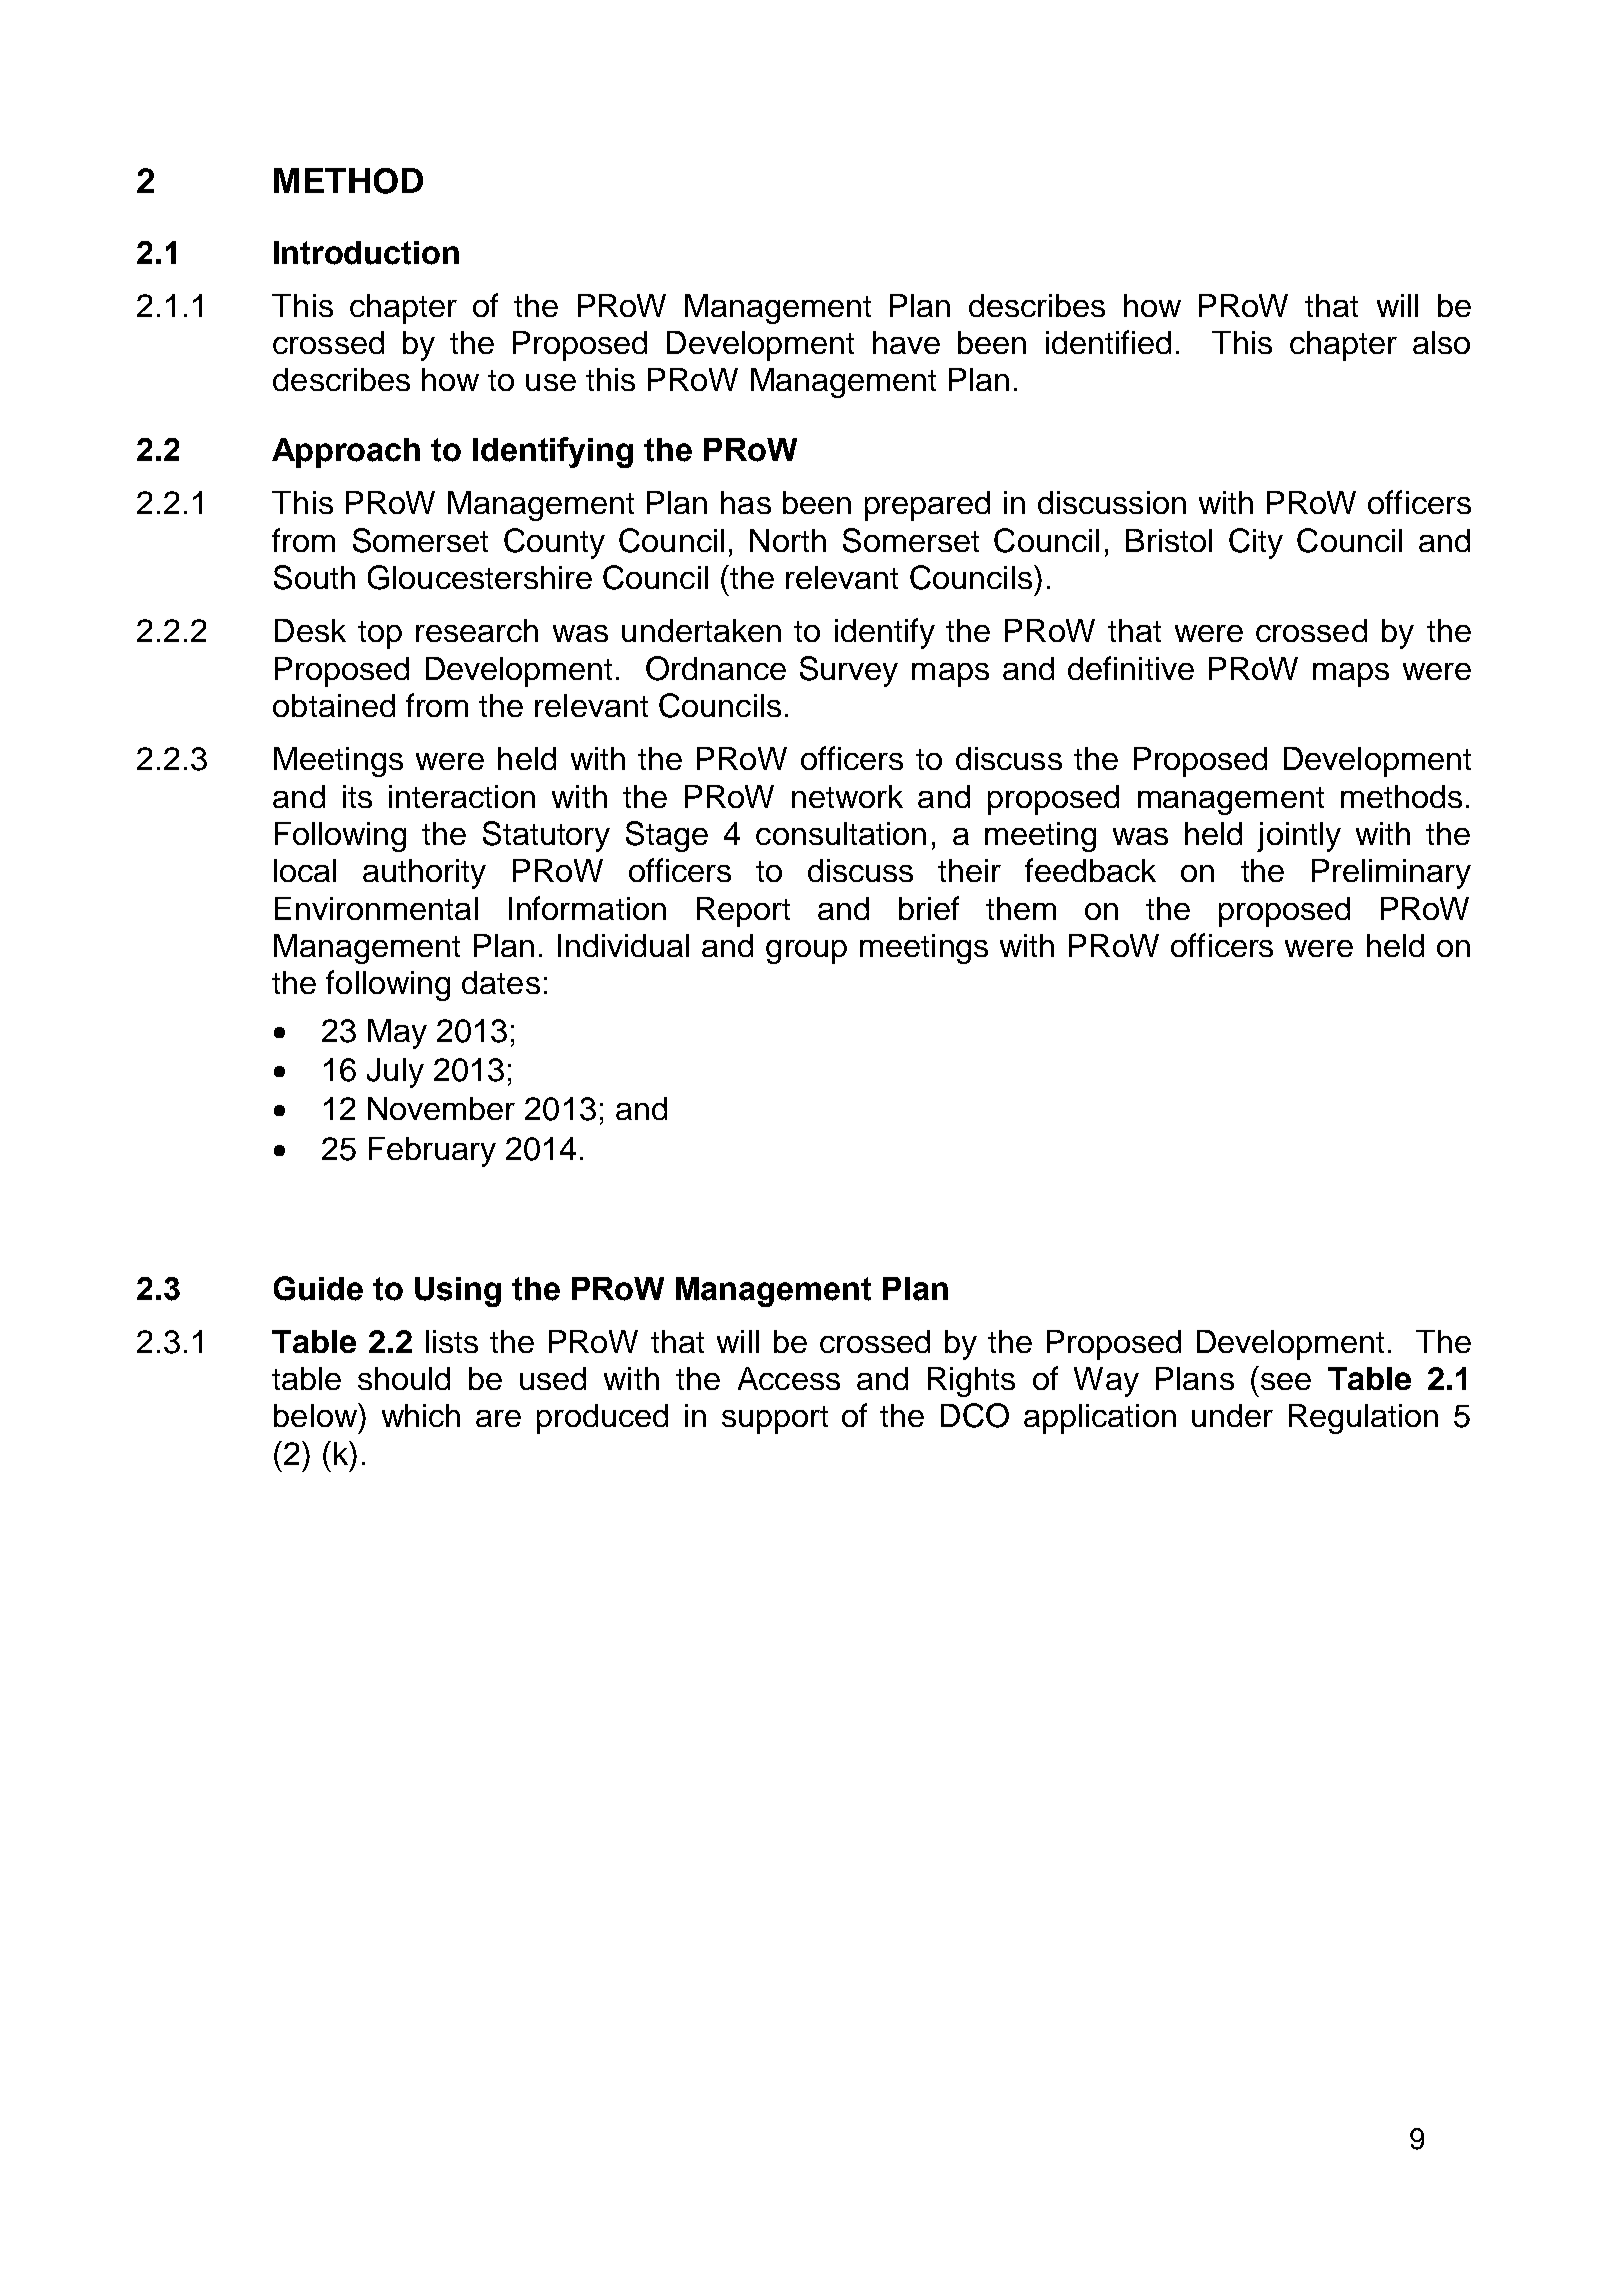 The image size is (1608, 2274). I want to click on Preliminary, so click(1391, 874).
